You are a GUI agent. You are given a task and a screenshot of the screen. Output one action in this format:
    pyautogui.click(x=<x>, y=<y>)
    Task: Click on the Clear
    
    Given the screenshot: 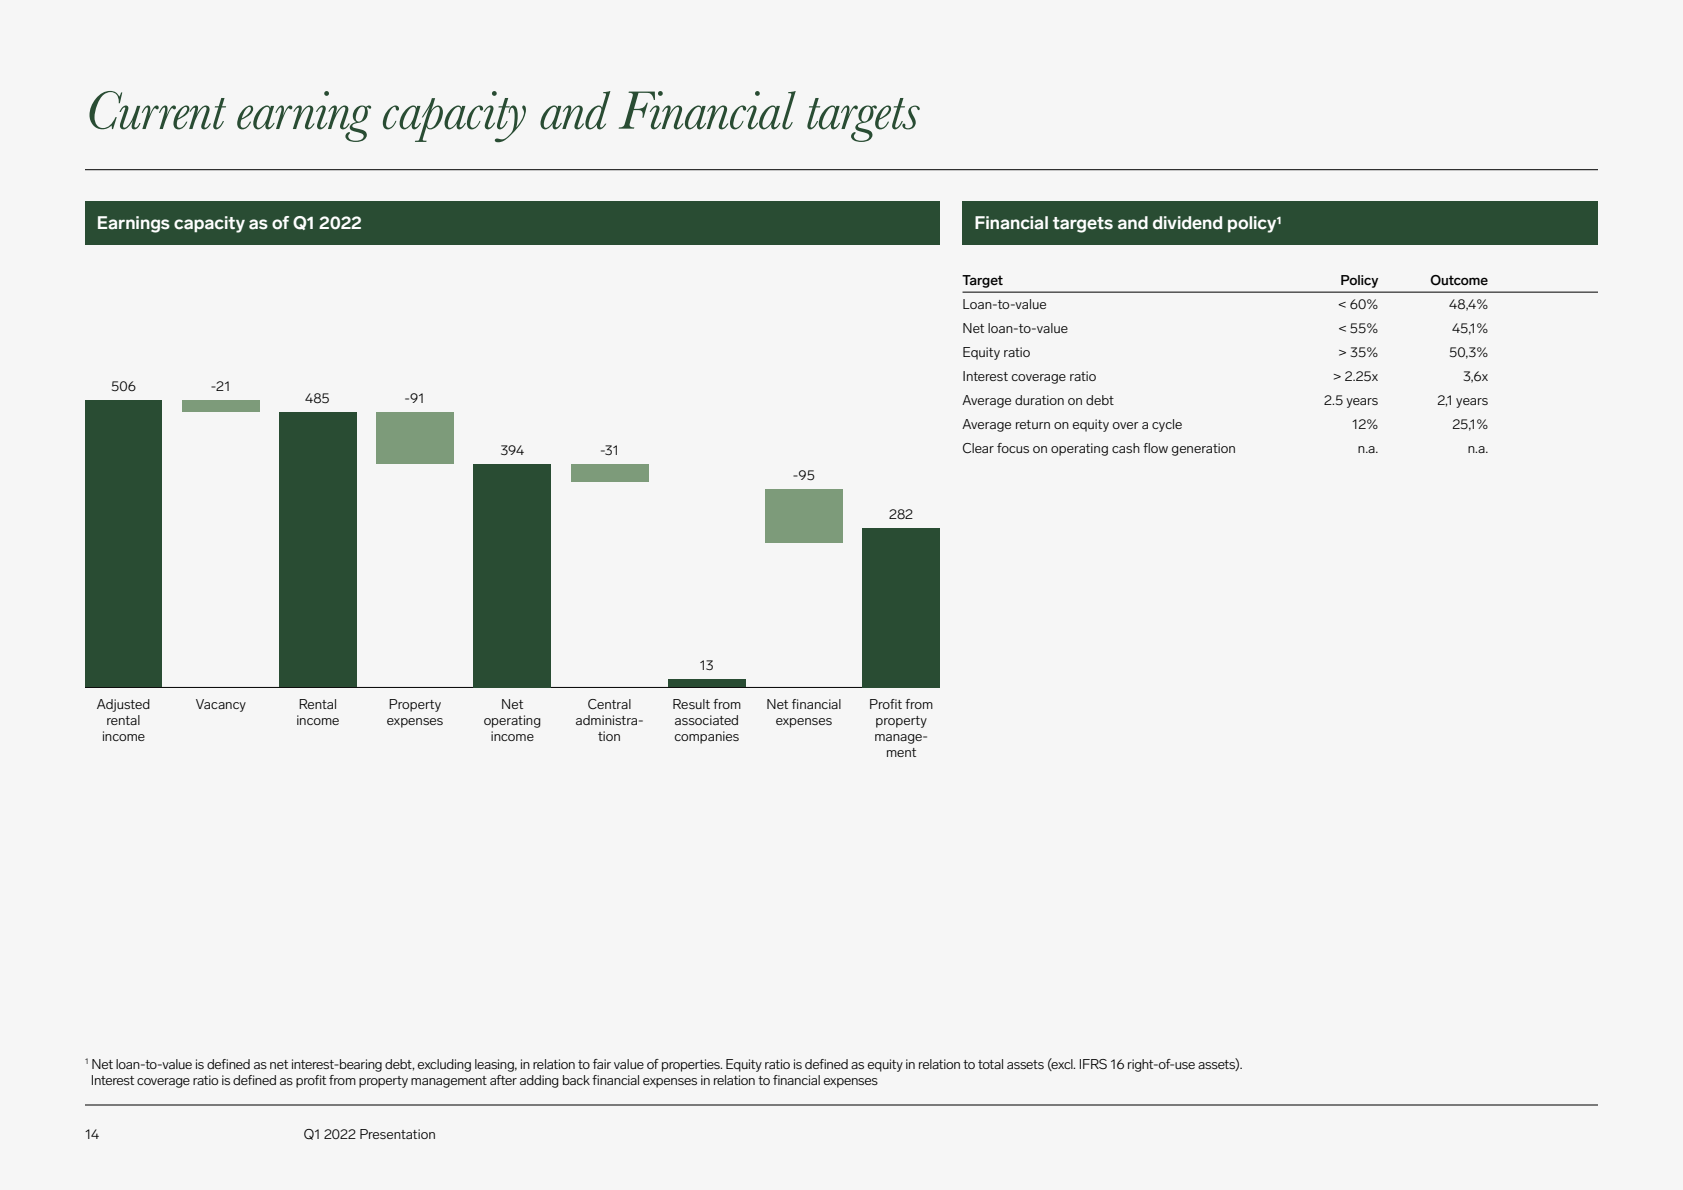 What is the action you would take?
    pyautogui.click(x=978, y=448)
